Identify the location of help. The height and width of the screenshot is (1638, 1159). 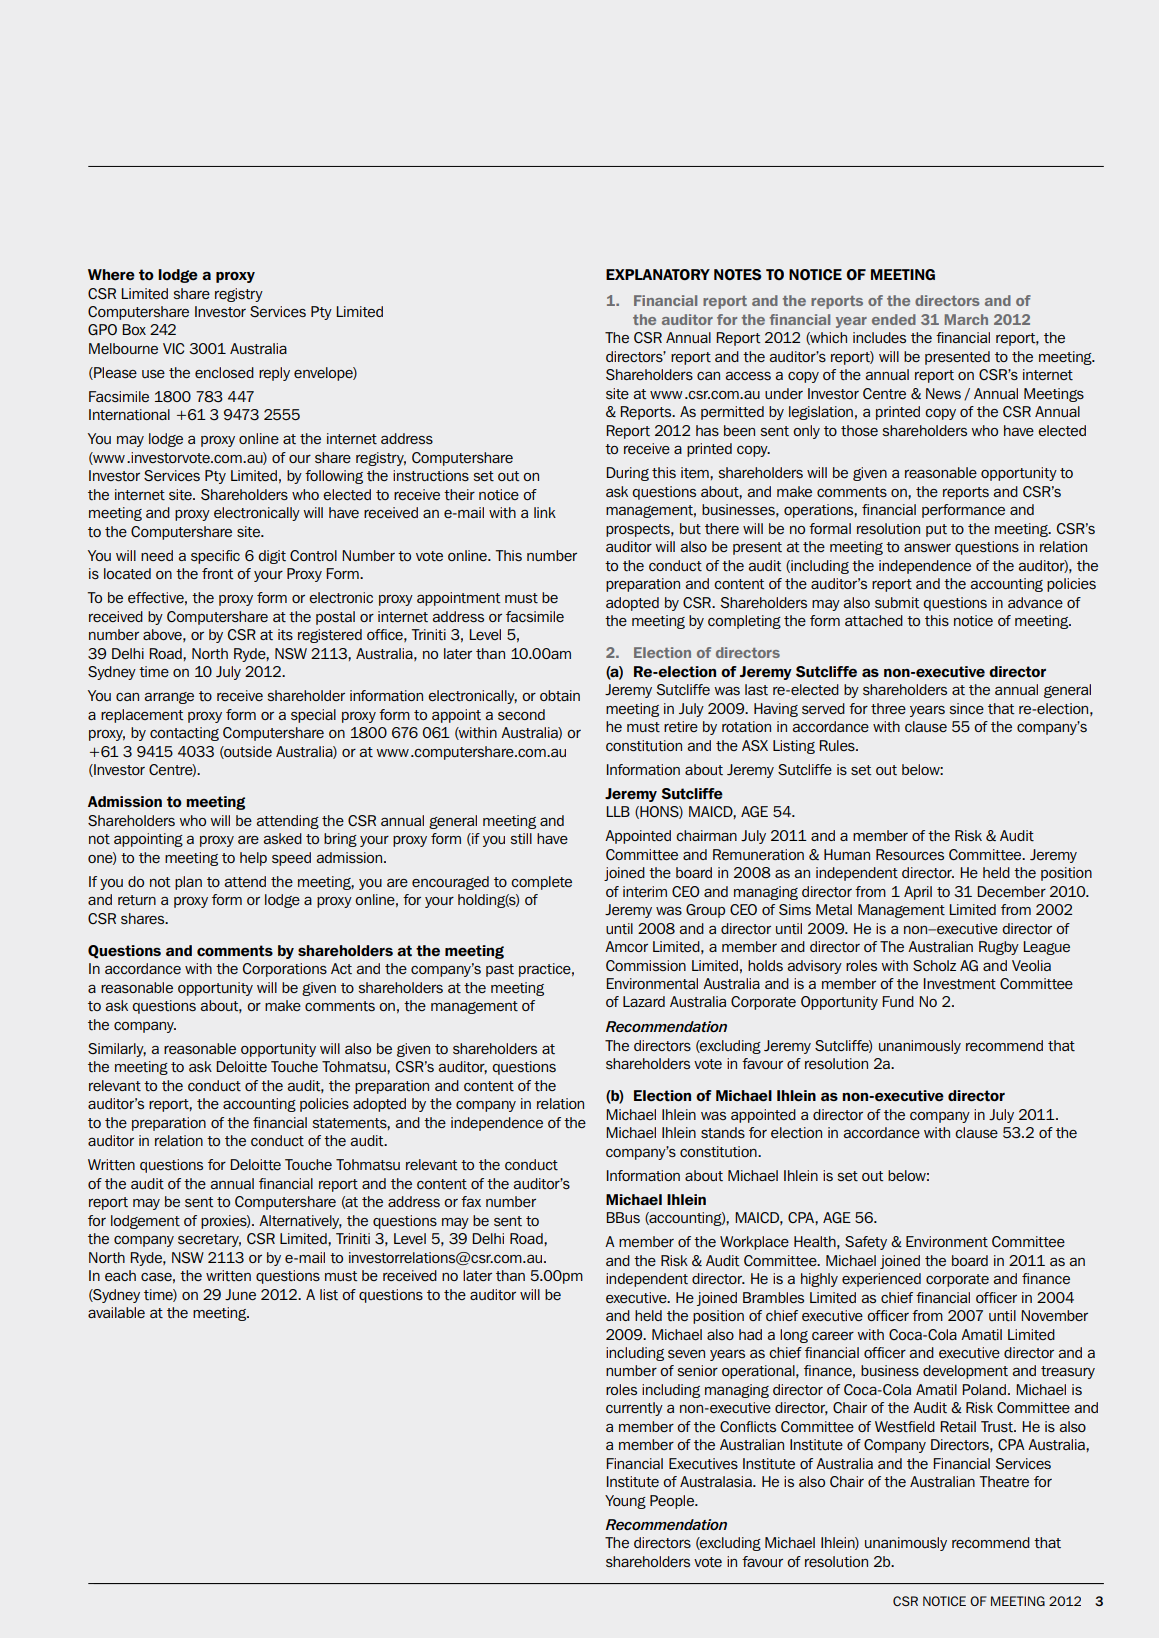
(253, 859).
